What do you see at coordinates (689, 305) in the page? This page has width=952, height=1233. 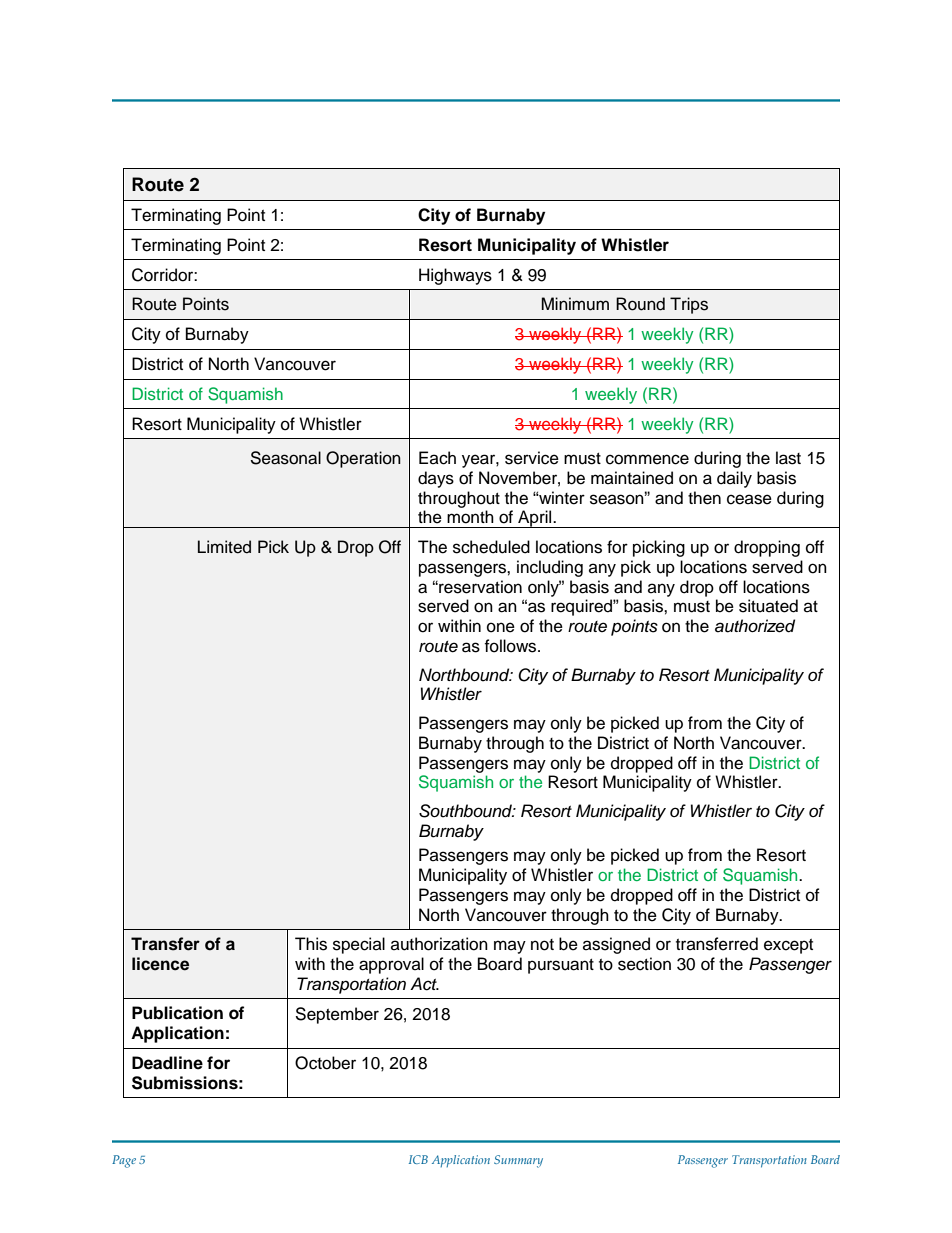 I see `Trips` at bounding box center [689, 305].
